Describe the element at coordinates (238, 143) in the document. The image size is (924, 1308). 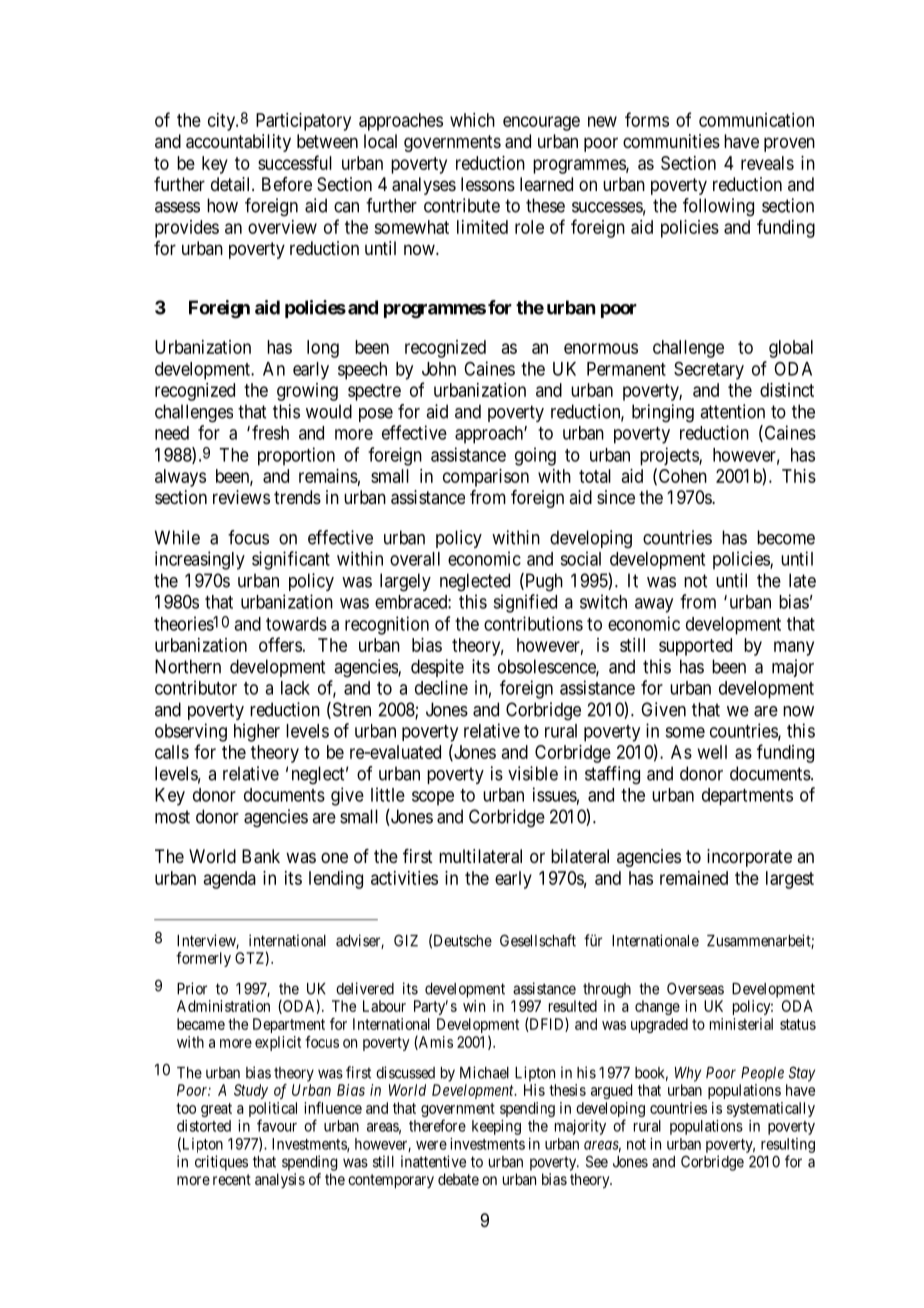
I see `accountability` at that location.
